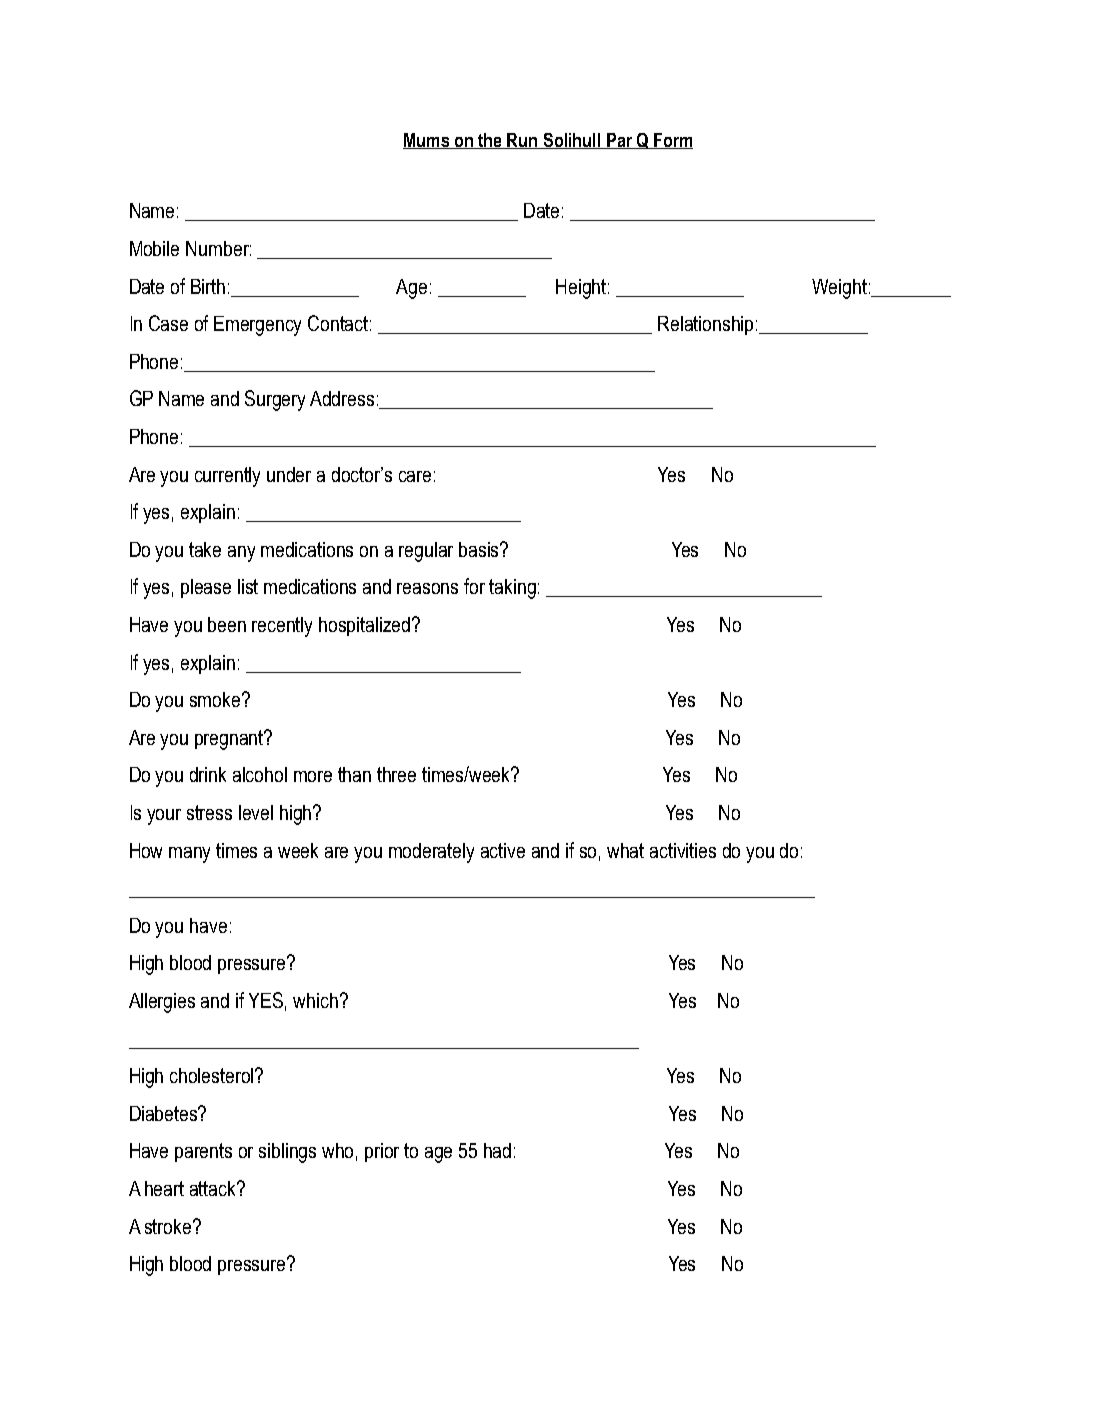 The image size is (1096, 1418). Describe the element at coordinates (480, 549) in the screenshot. I see `basis` at that location.
